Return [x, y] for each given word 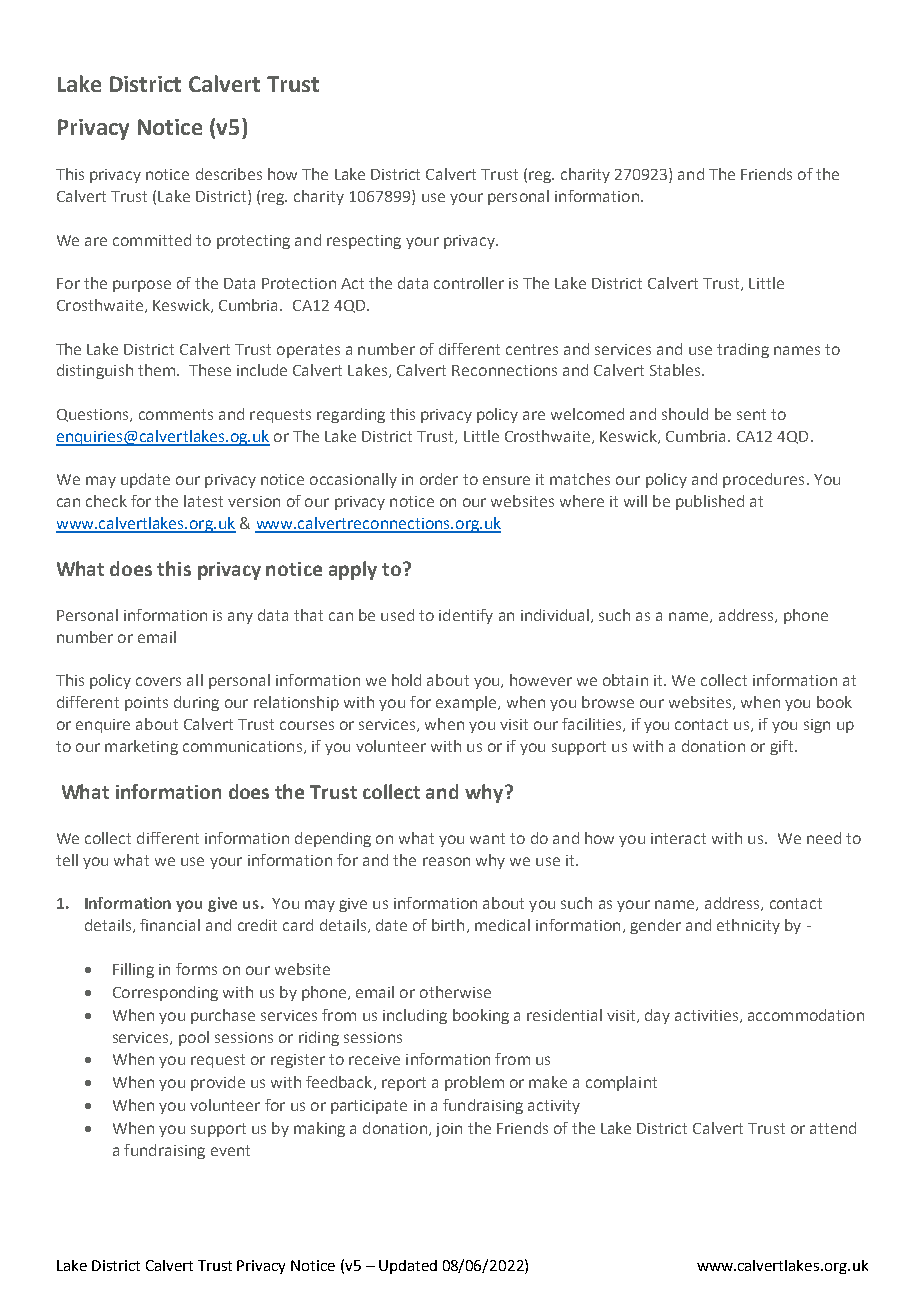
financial [170, 925]
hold [406, 680]
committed [152, 240]
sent [751, 414]
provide [218, 1083]
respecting [364, 242]
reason [446, 861]
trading [743, 350]
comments [176, 414]
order [439, 479]
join [449, 1130]
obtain [625, 680]
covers [158, 681]
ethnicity [748, 926]
